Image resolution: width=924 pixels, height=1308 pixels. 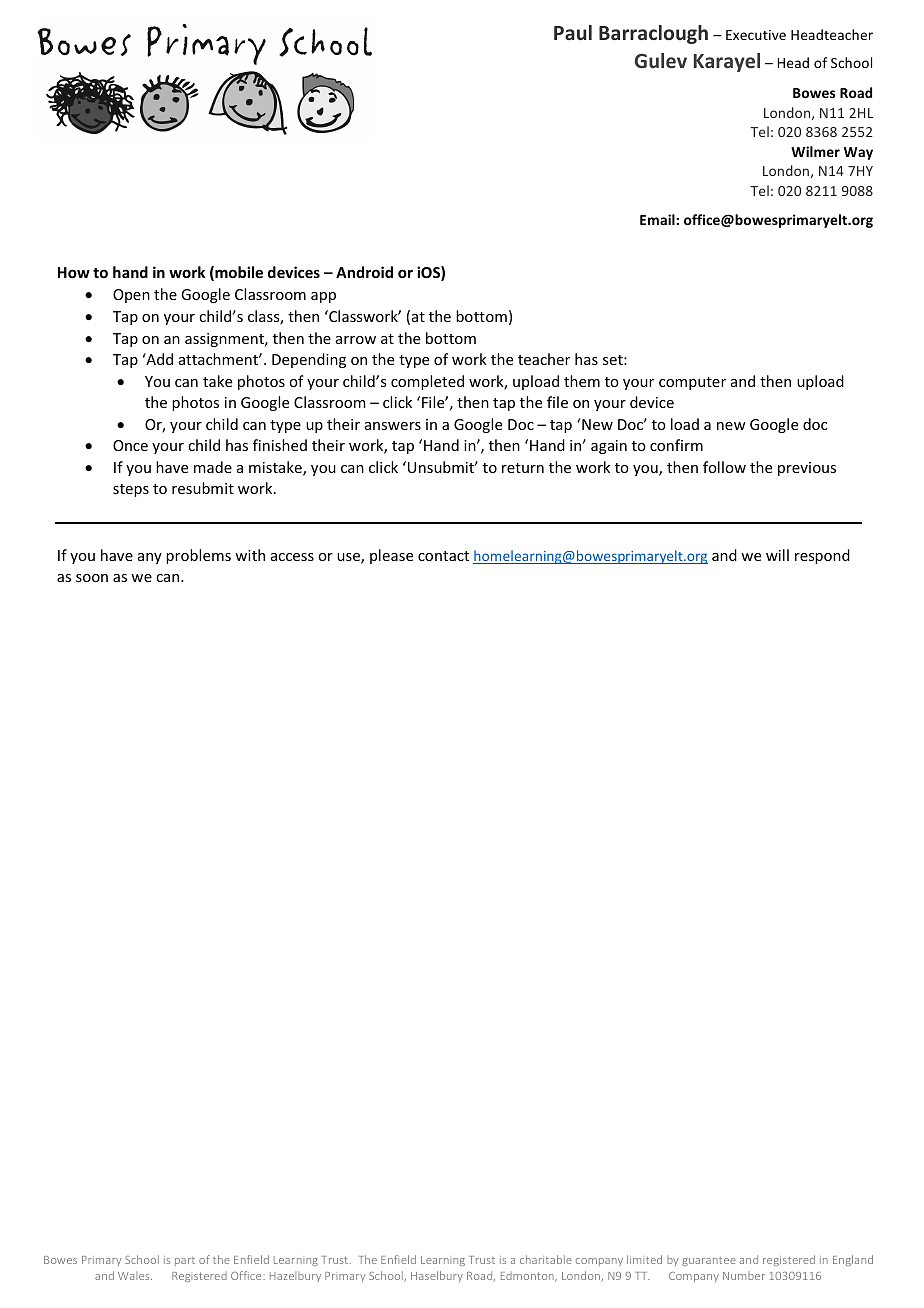 I want to click on Open, so click(x=131, y=296).
